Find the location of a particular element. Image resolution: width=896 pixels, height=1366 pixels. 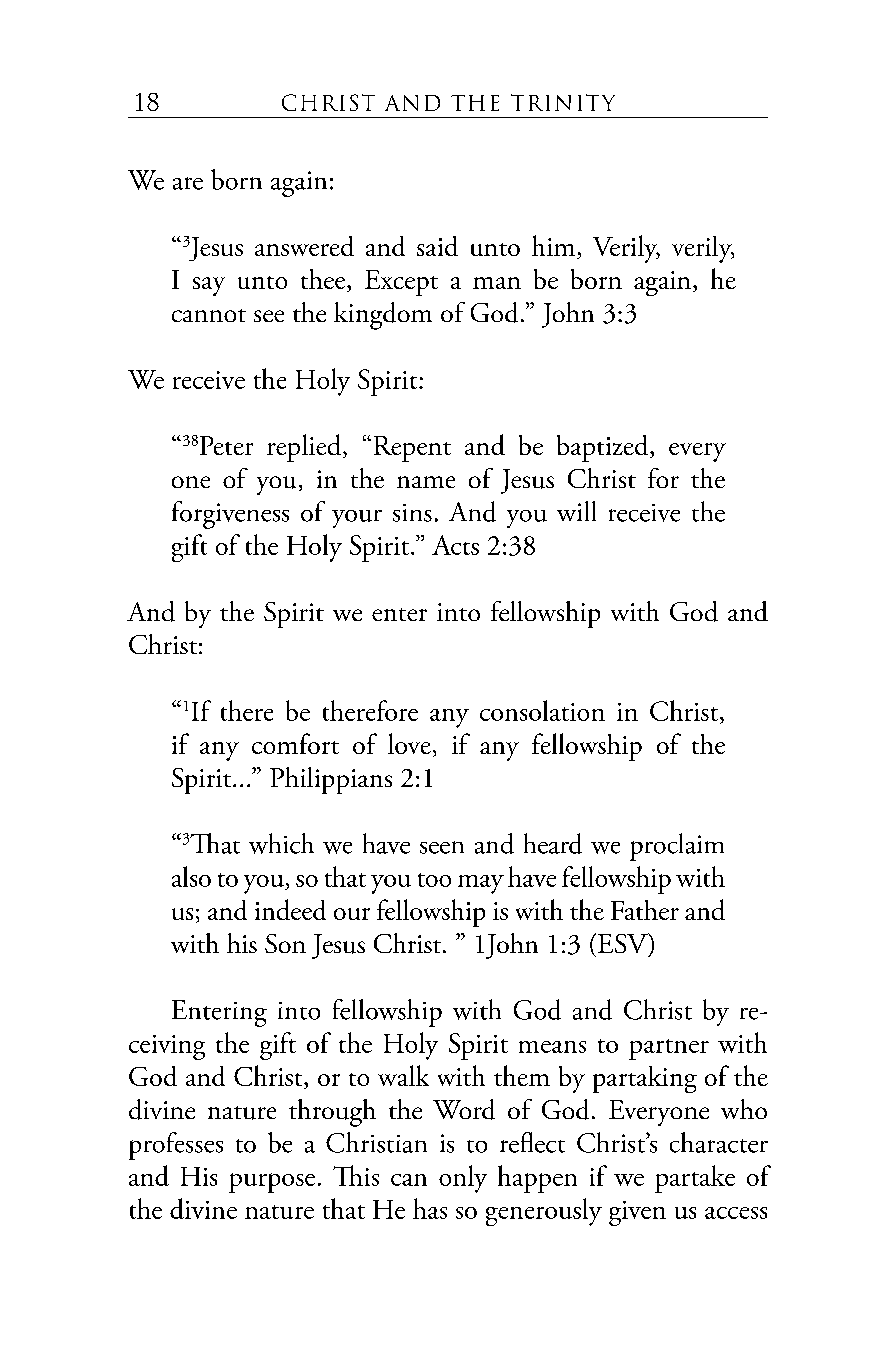

are is located at coordinates (188, 183).
